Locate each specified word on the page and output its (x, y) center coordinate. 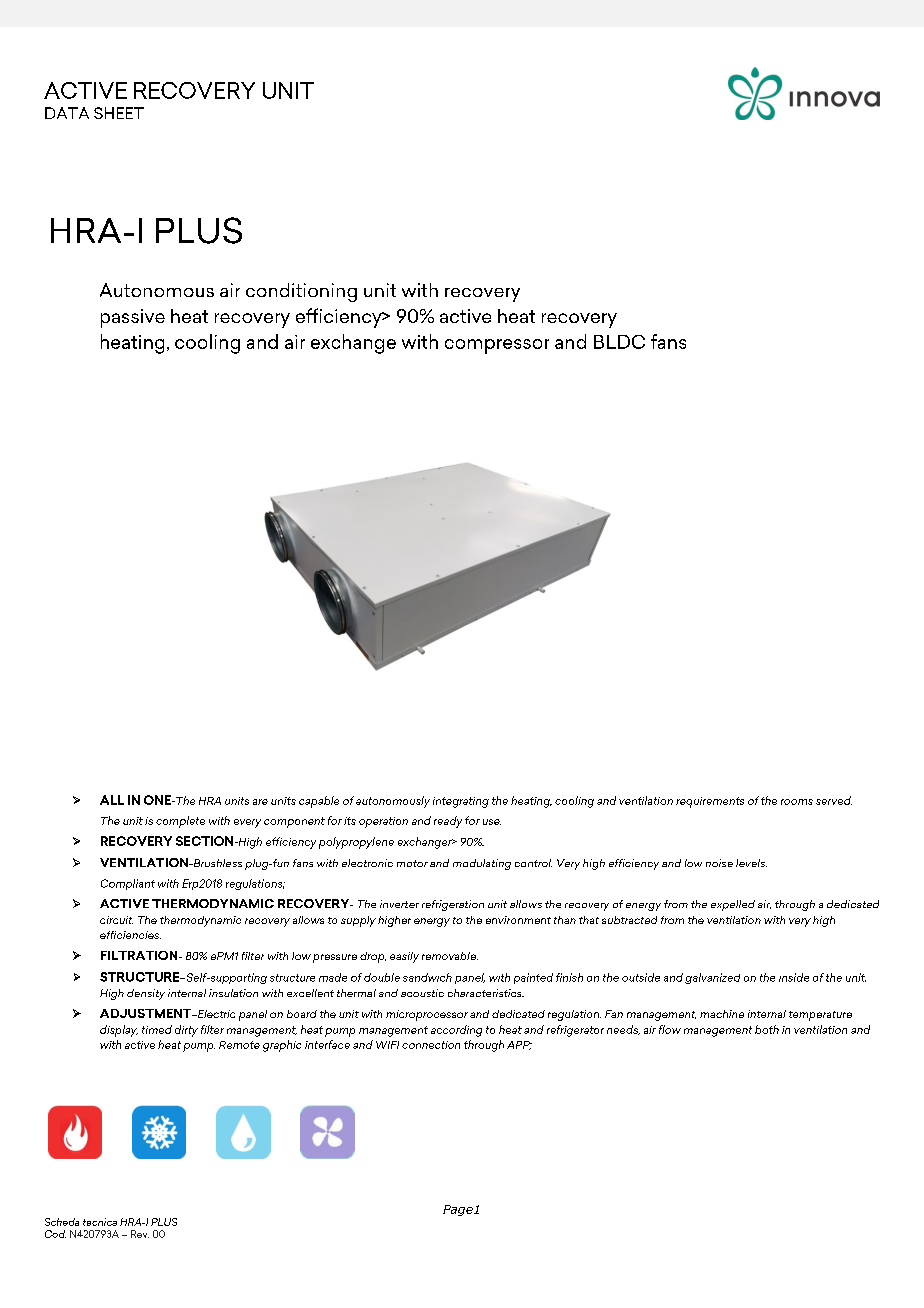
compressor (497, 346)
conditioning (301, 292)
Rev (140, 1234)
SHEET (119, 113)
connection (431, 1045)
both (767, 1029)
